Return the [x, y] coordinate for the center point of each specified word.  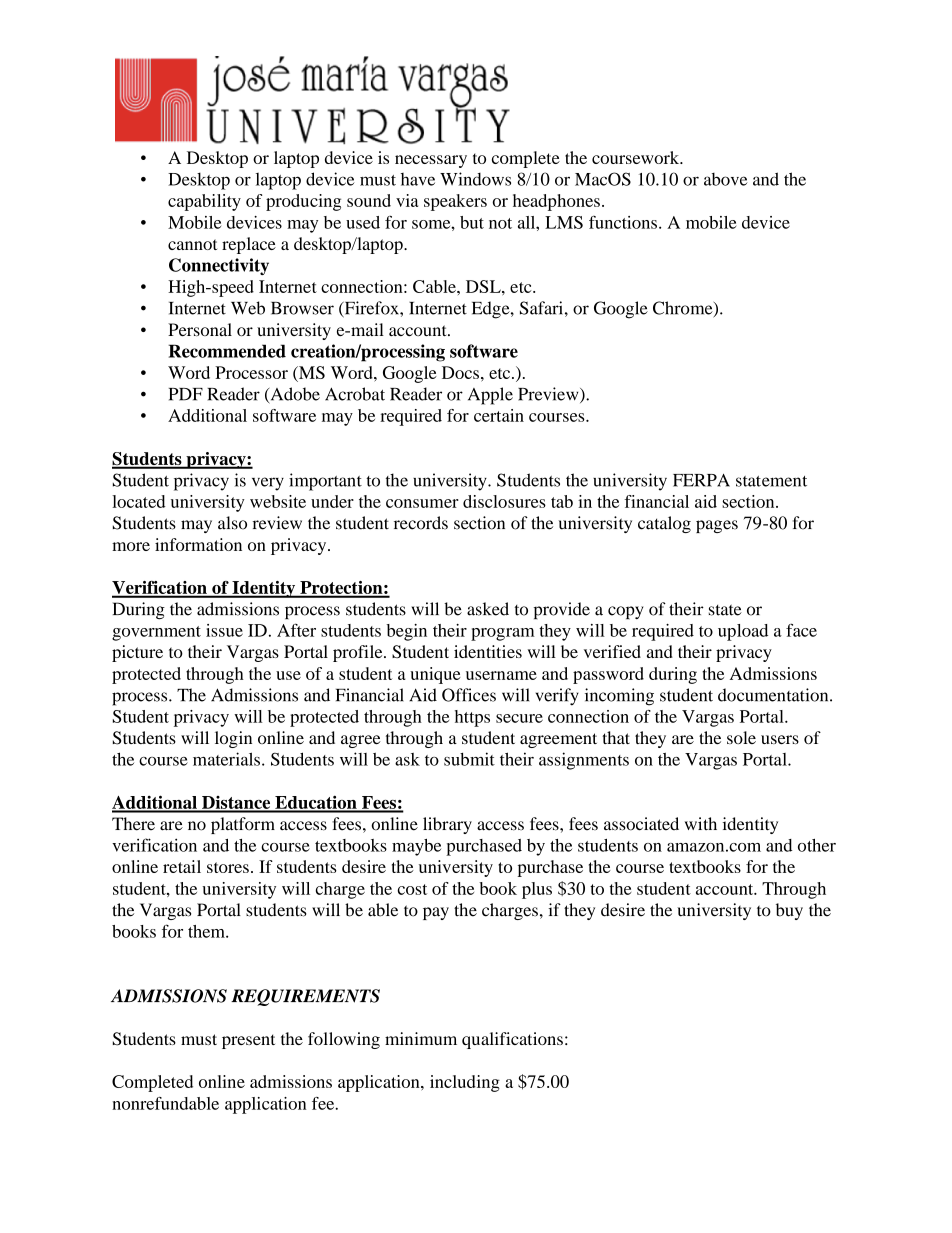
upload [743, 632]
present [248, 1041]
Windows [475, 179]
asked [488, 609]
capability [204, 202]
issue [224, 630]
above [726, 179]
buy [789, 911]
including [465, 1083]
